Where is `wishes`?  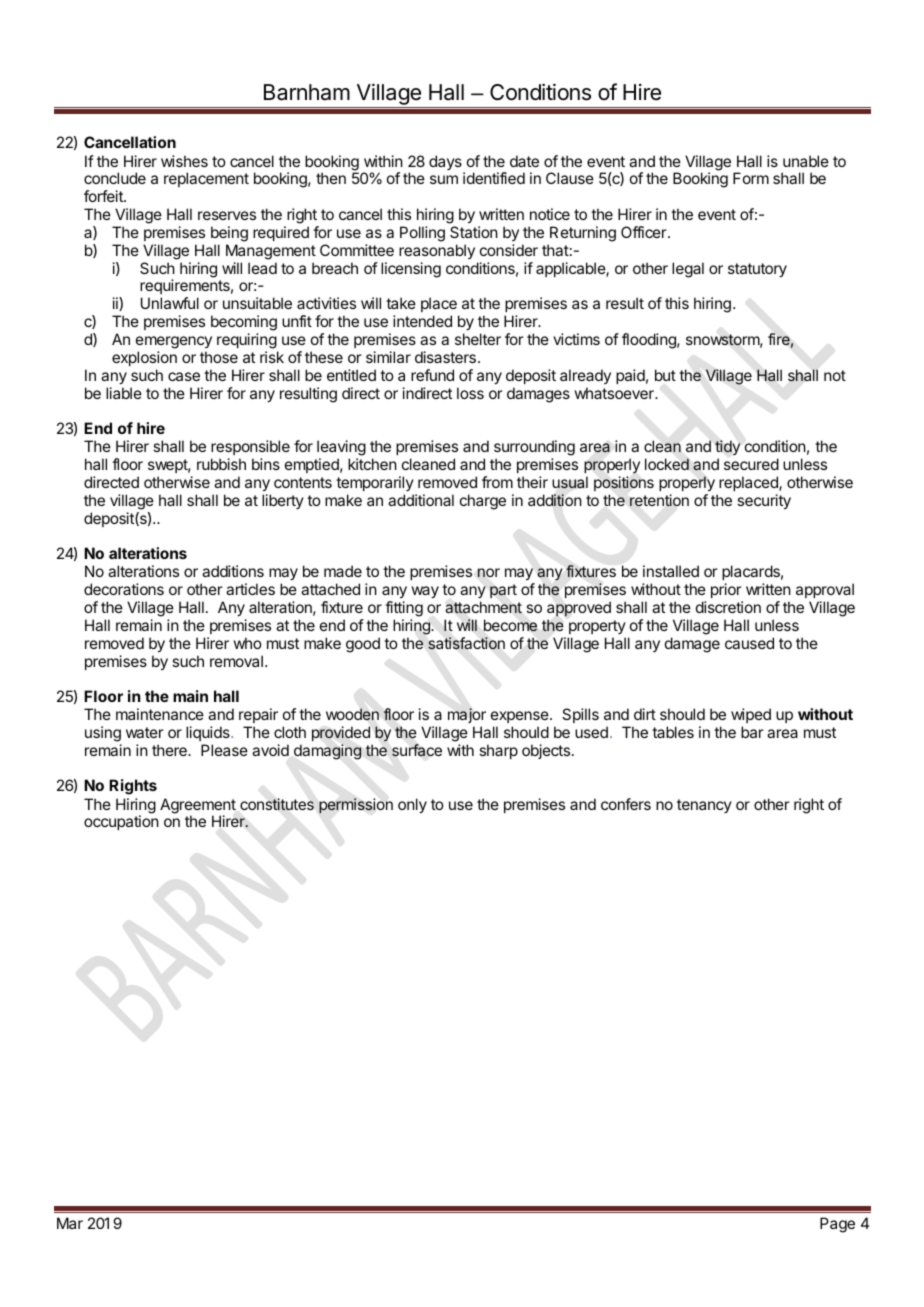 wishes is located at coordinates (184, 161).
